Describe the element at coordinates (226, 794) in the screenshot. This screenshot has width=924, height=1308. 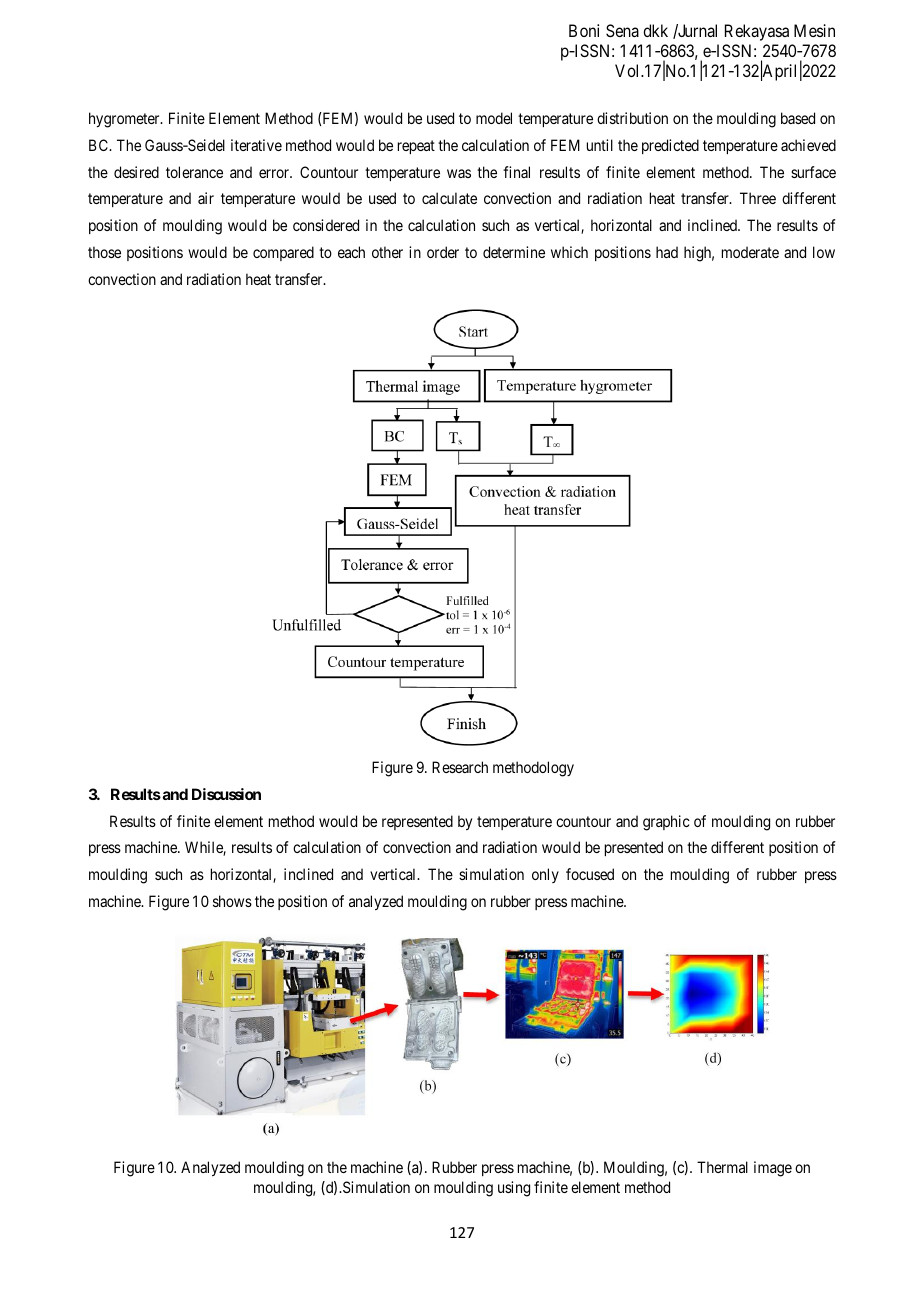
I see `Discussion` at that location.
